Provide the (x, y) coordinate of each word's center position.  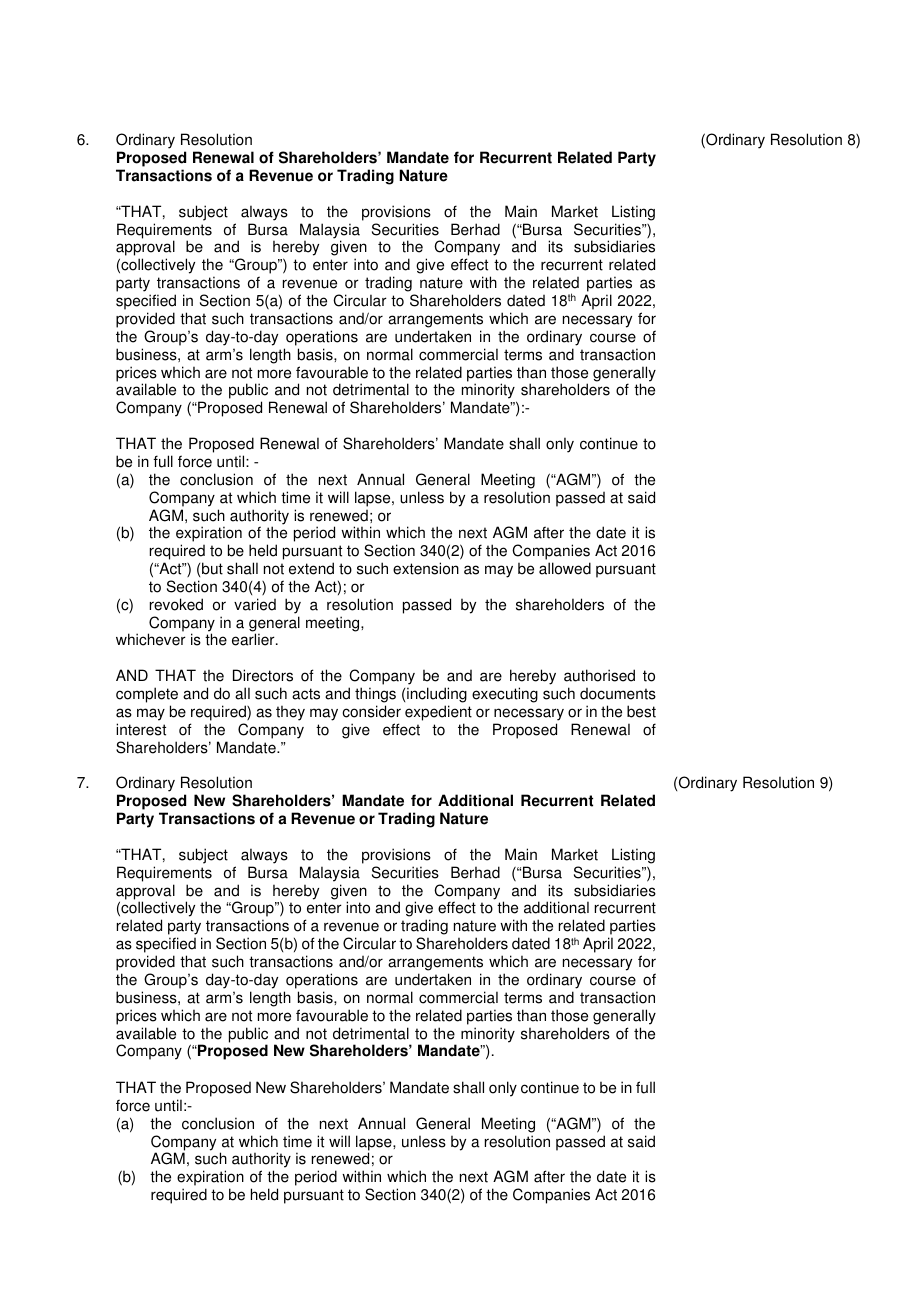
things (375, 695)
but (212, 568)
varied (255, 604)
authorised (599, 675)
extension (426, 568)
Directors (263, 675)
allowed (565, 568)
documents (618, 694)
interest (141, 729)
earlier (254, 639)
